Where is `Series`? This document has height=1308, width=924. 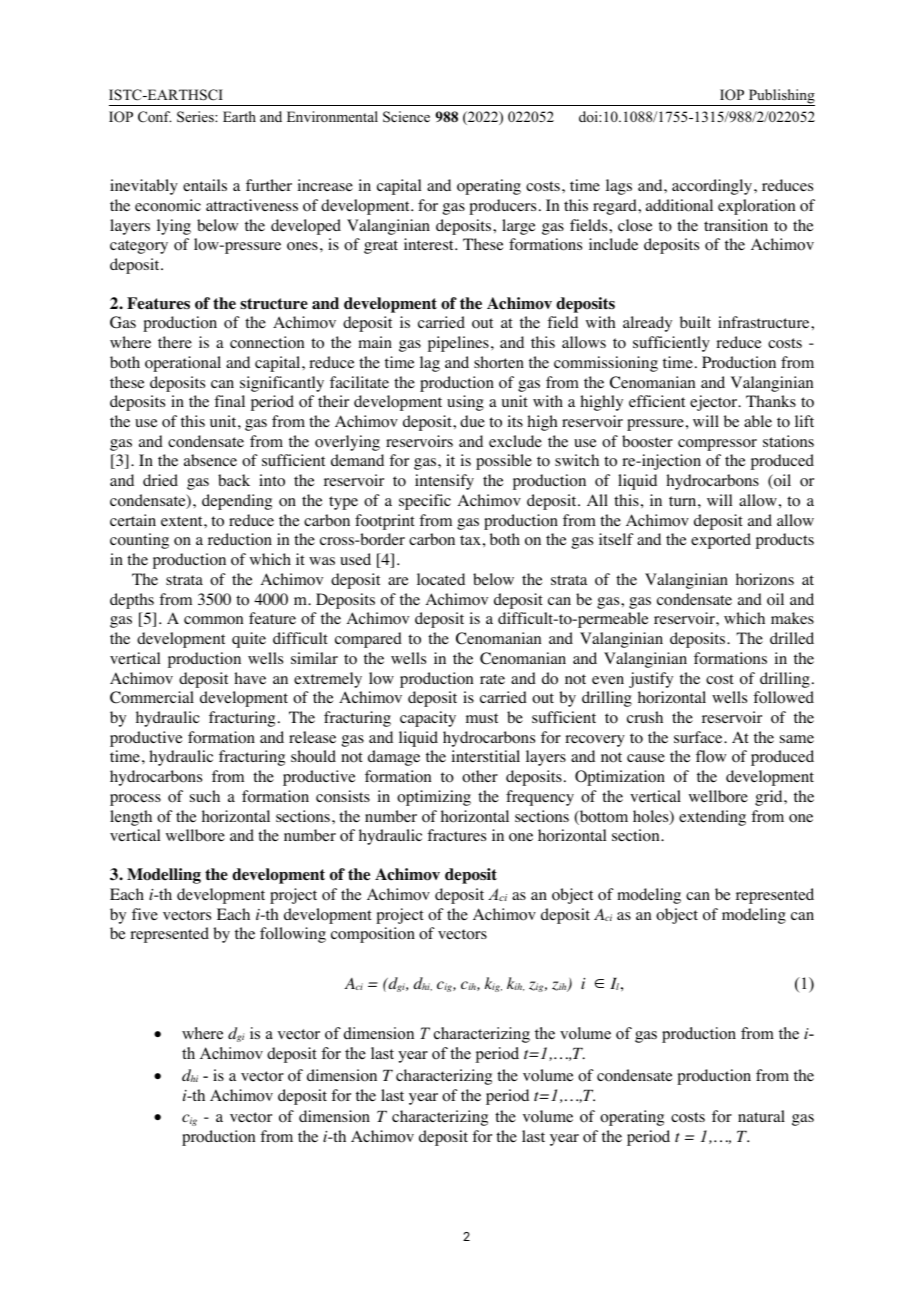
Series is located at coordinates (196, 117).
